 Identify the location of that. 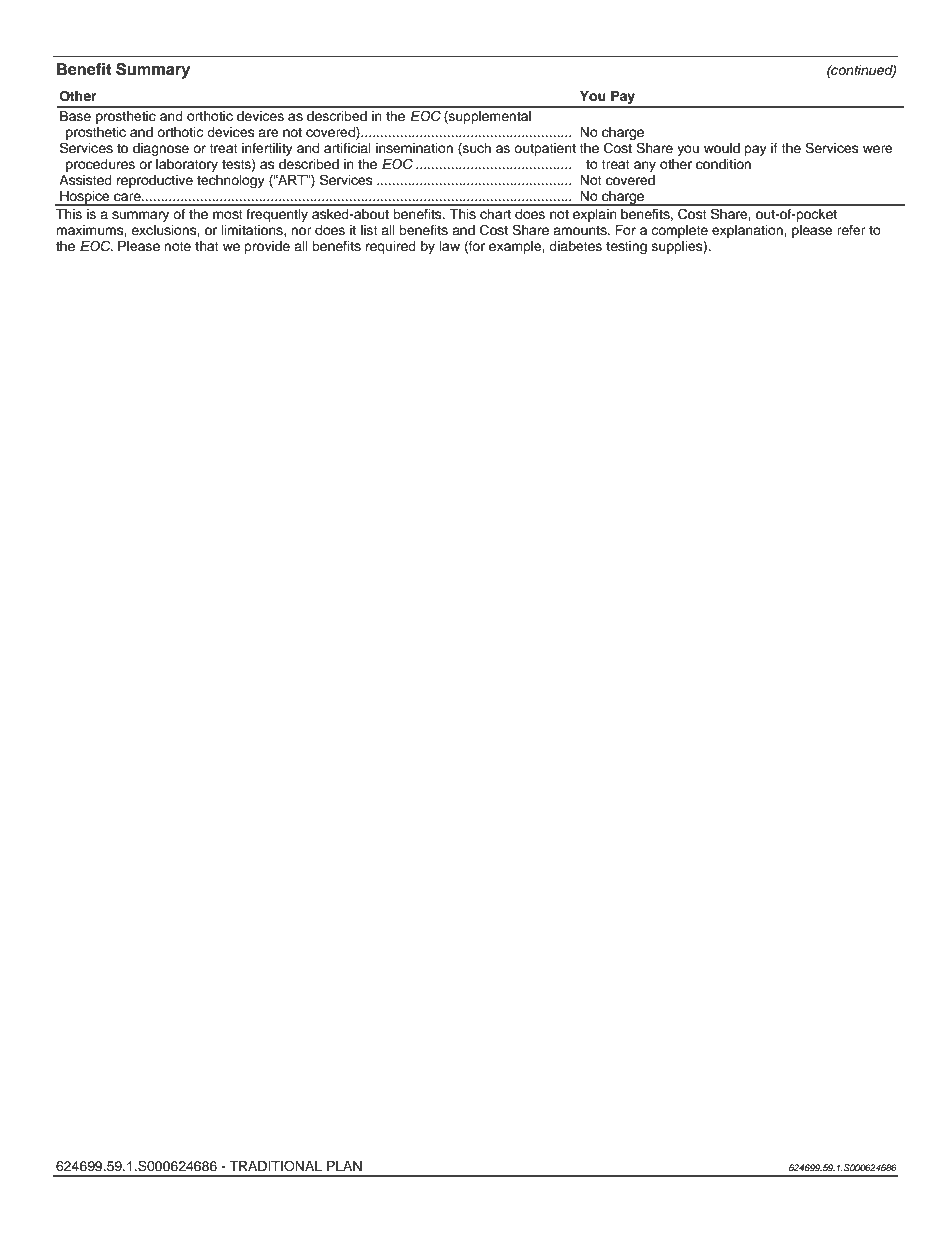
(207, 246).
